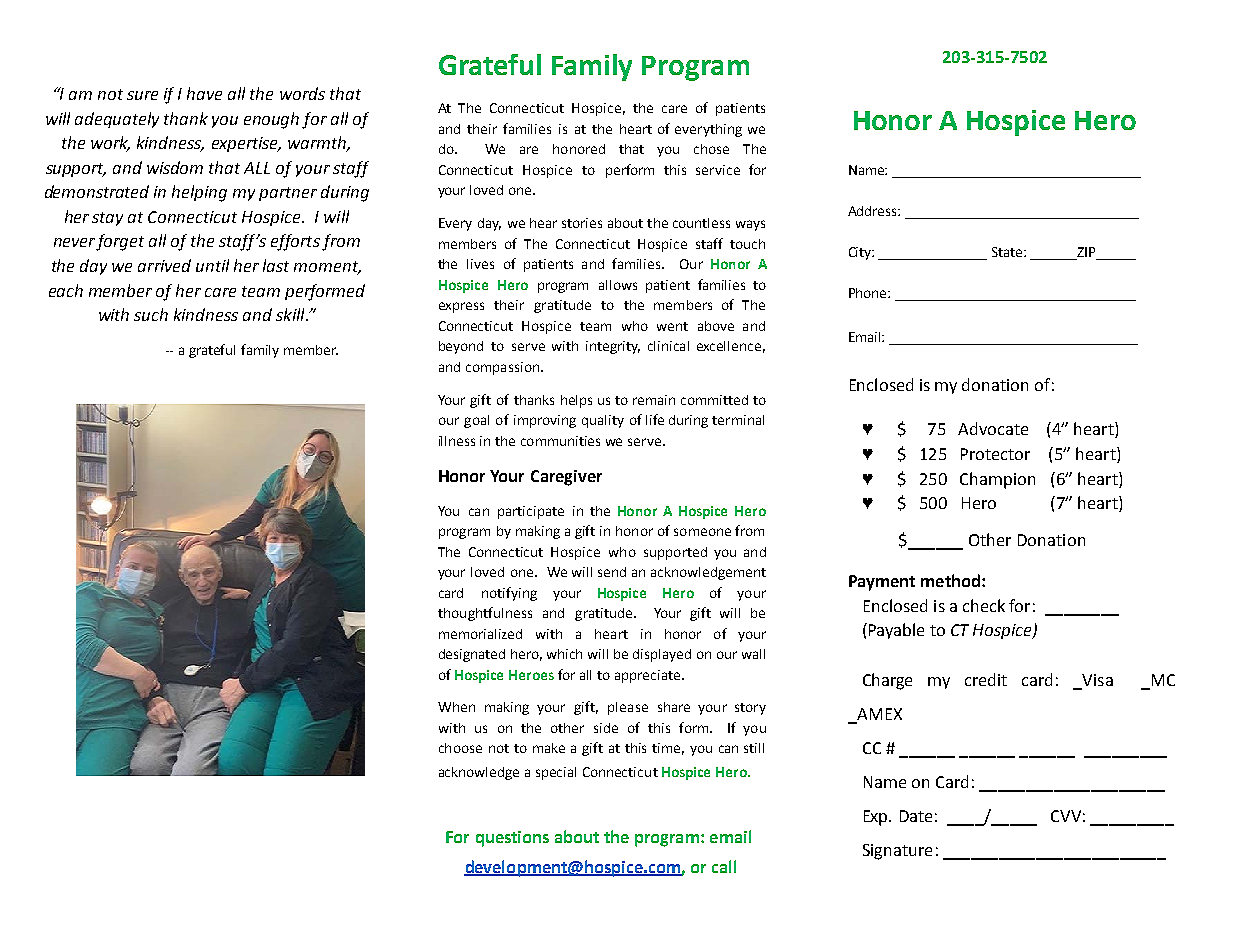 This screenshot has width=1233, height=952. Describe the element at coordinates (997, 480) in the screenshot. I see `Champion` at that location.
